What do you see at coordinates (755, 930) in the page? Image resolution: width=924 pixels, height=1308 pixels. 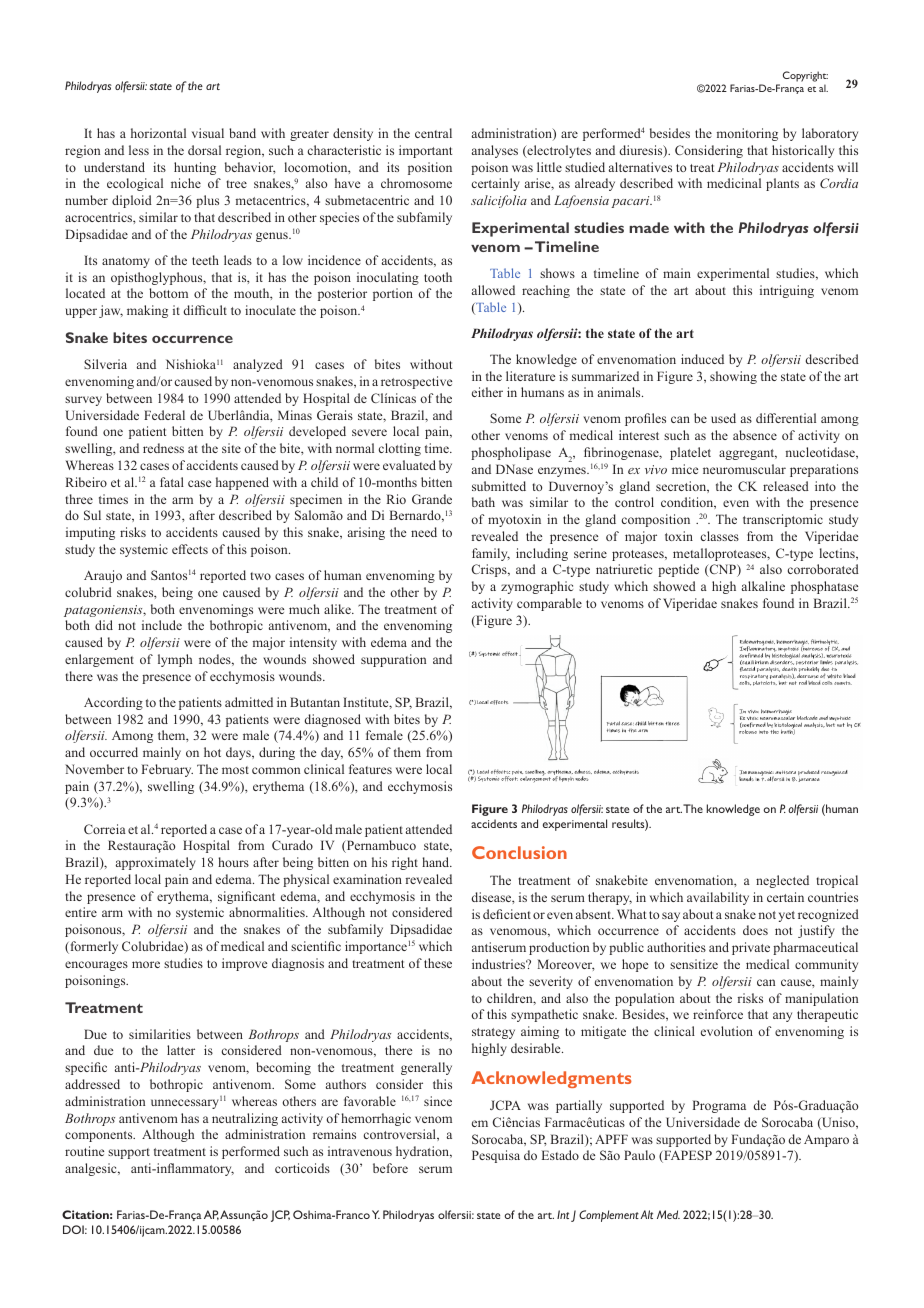 I see `does` at bounding box center [755, 930].
